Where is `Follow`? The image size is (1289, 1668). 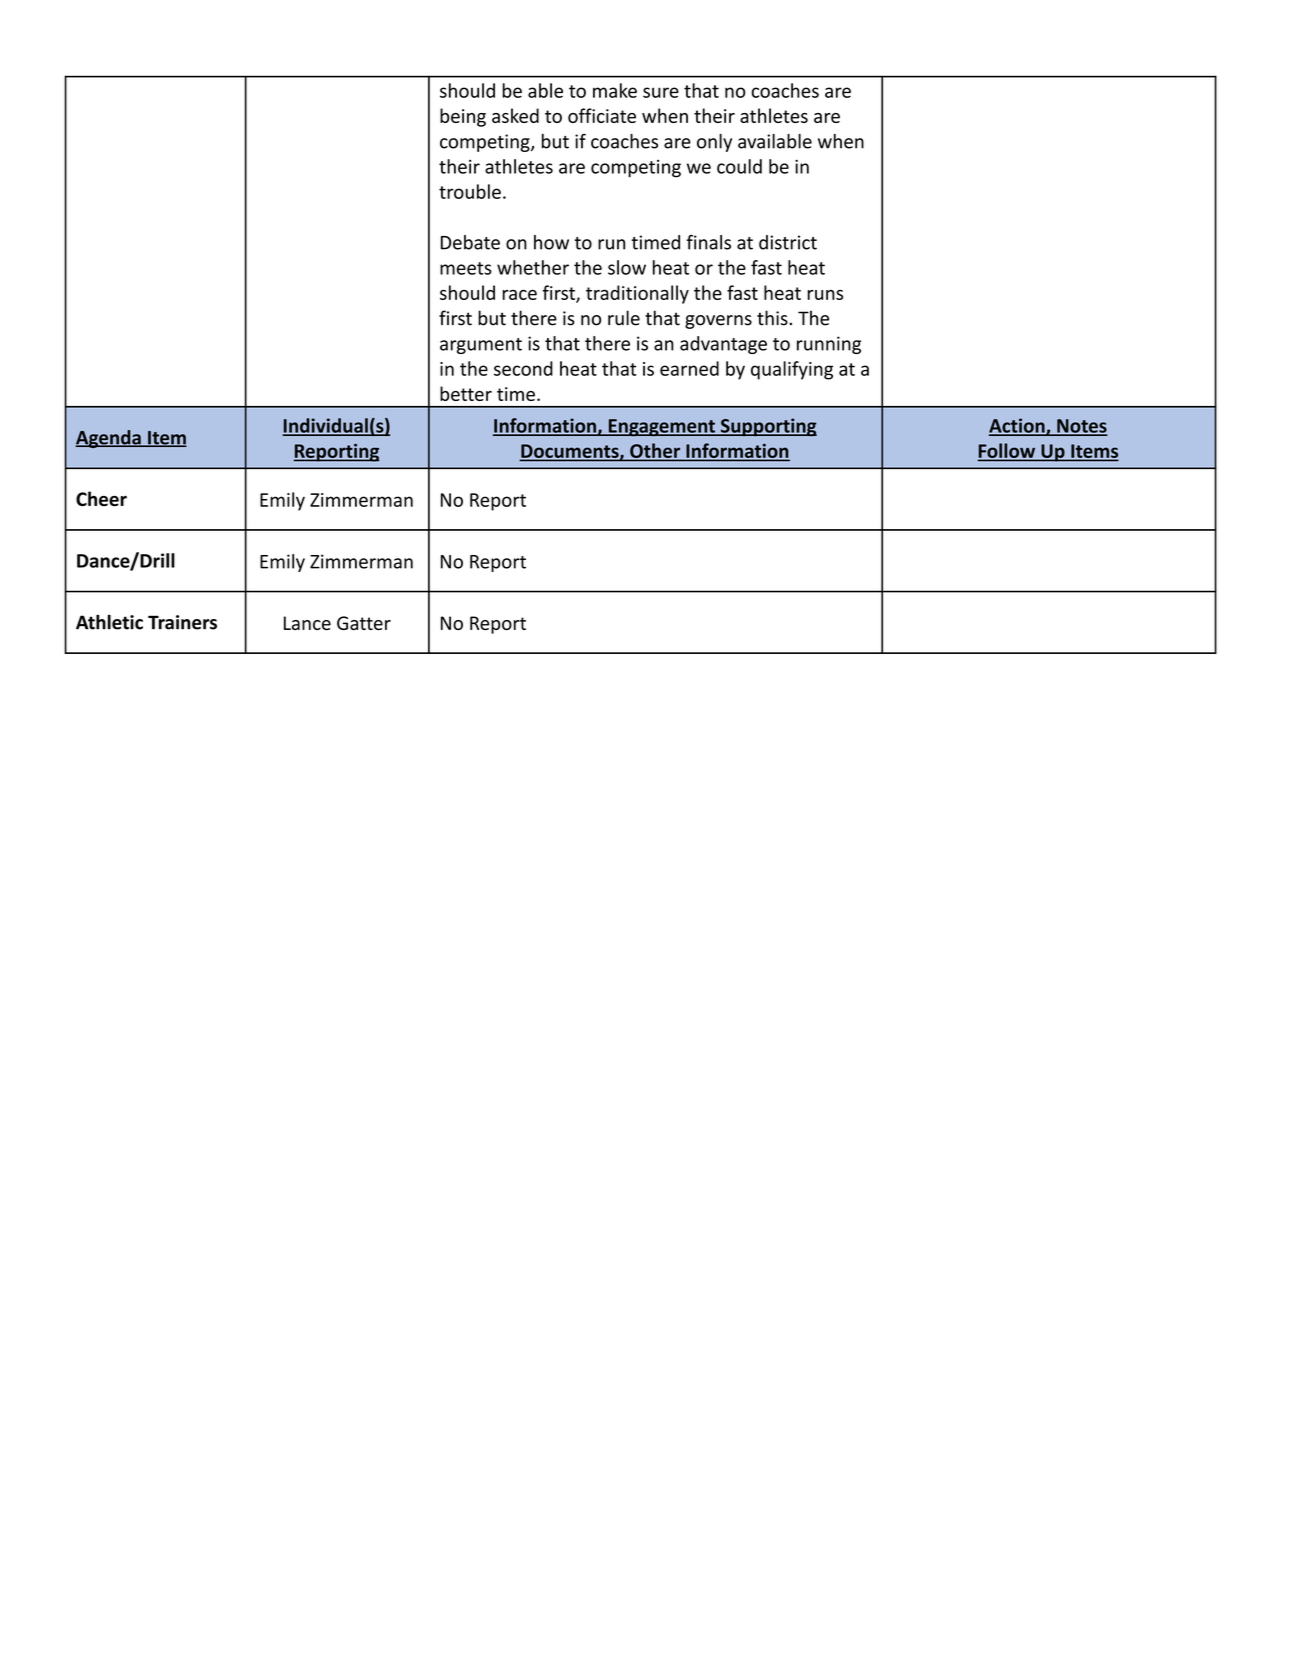
Follow is located at coordinates (1008, 451).
